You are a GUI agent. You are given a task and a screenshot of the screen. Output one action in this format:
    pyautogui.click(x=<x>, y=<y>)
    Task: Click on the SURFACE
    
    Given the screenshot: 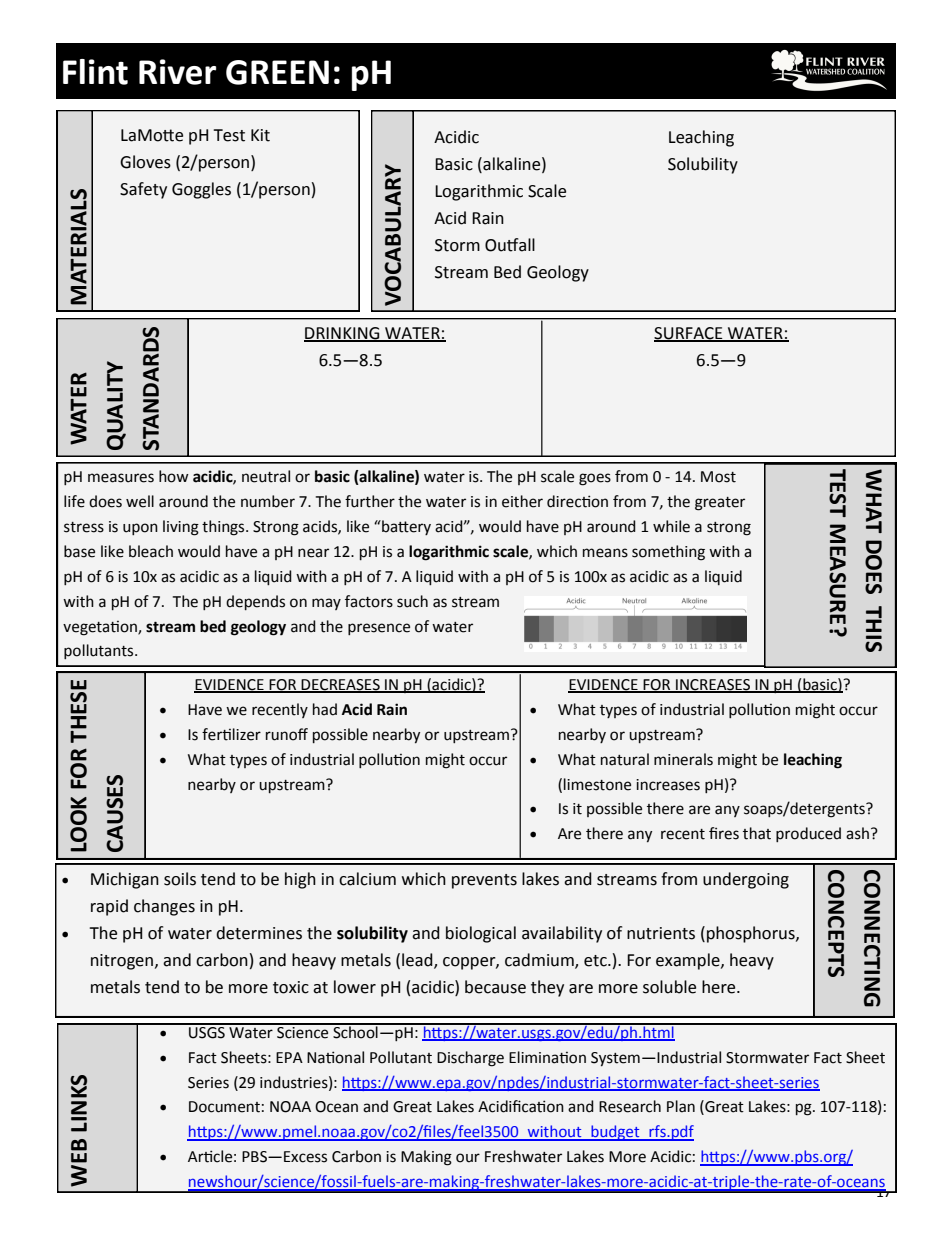 What is the action you would take?
    pyautogui.click(x=689, y=334)
